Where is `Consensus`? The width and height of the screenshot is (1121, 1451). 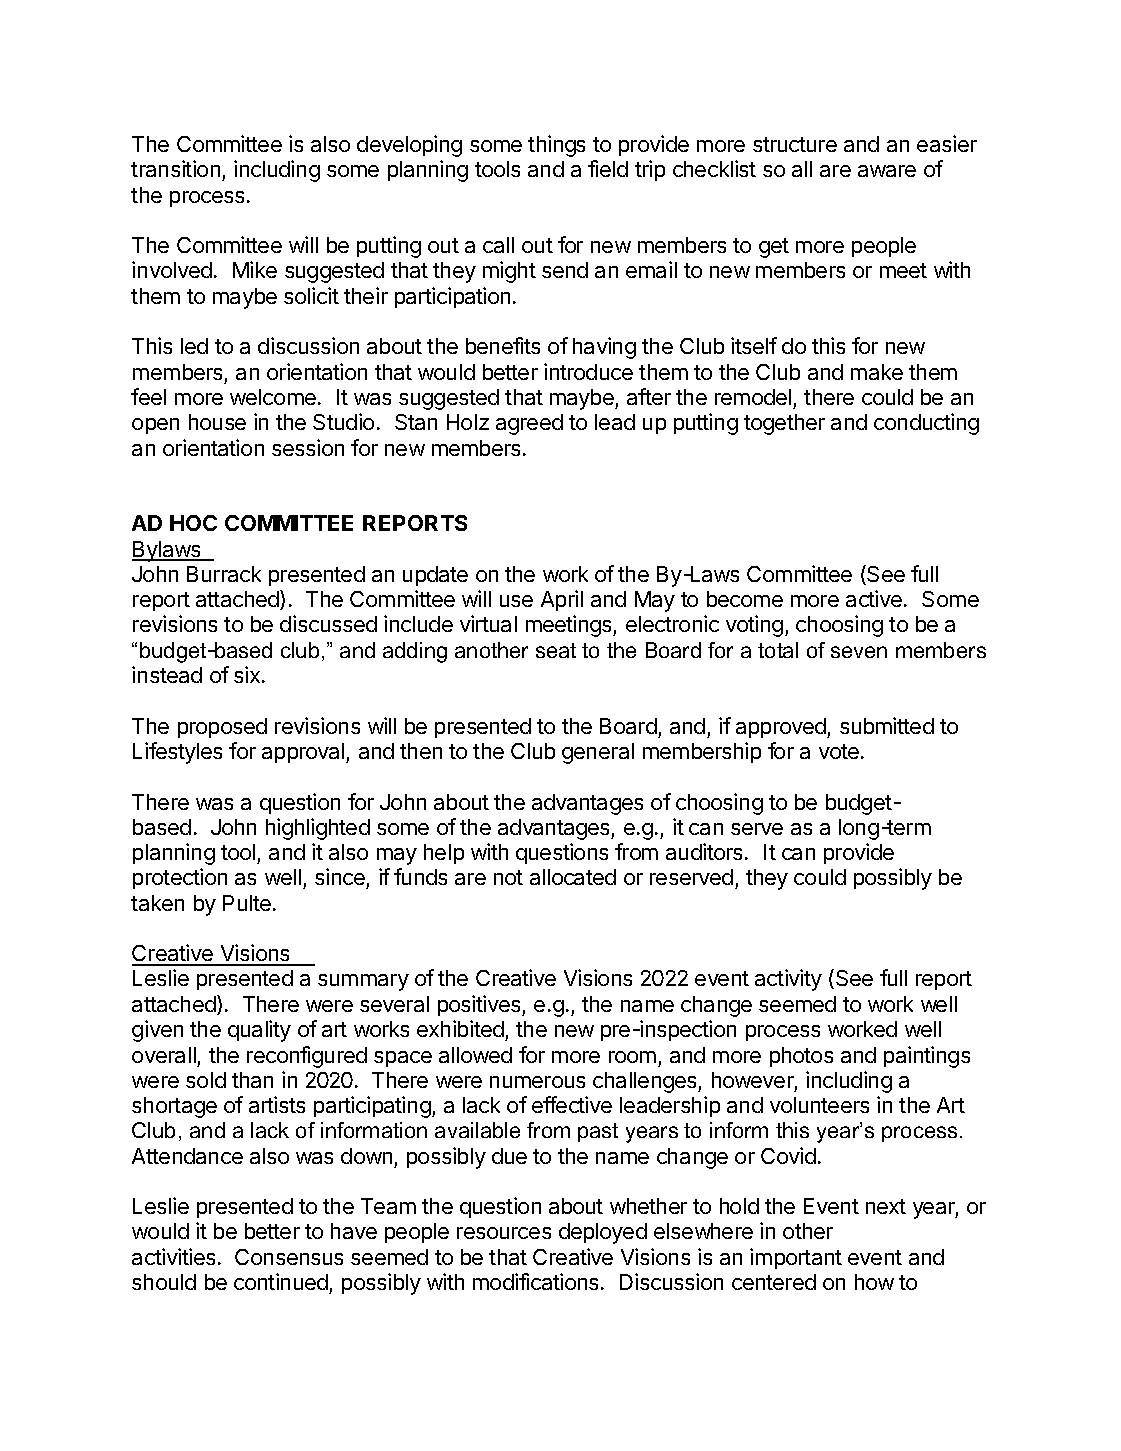 Consensus is located at coordinates (289, 1257).
